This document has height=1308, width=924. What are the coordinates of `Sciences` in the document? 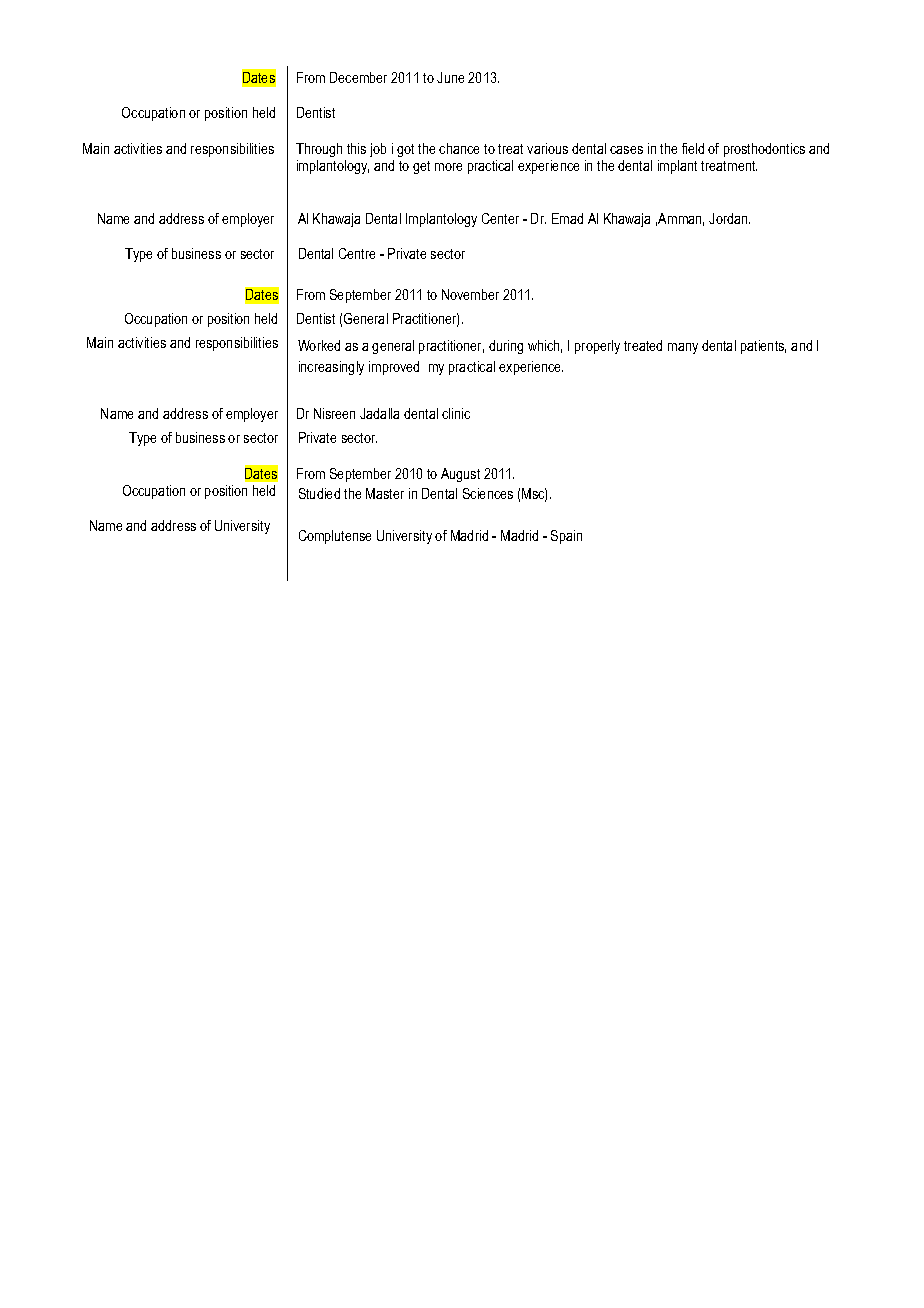 It's located at (488, 493).
